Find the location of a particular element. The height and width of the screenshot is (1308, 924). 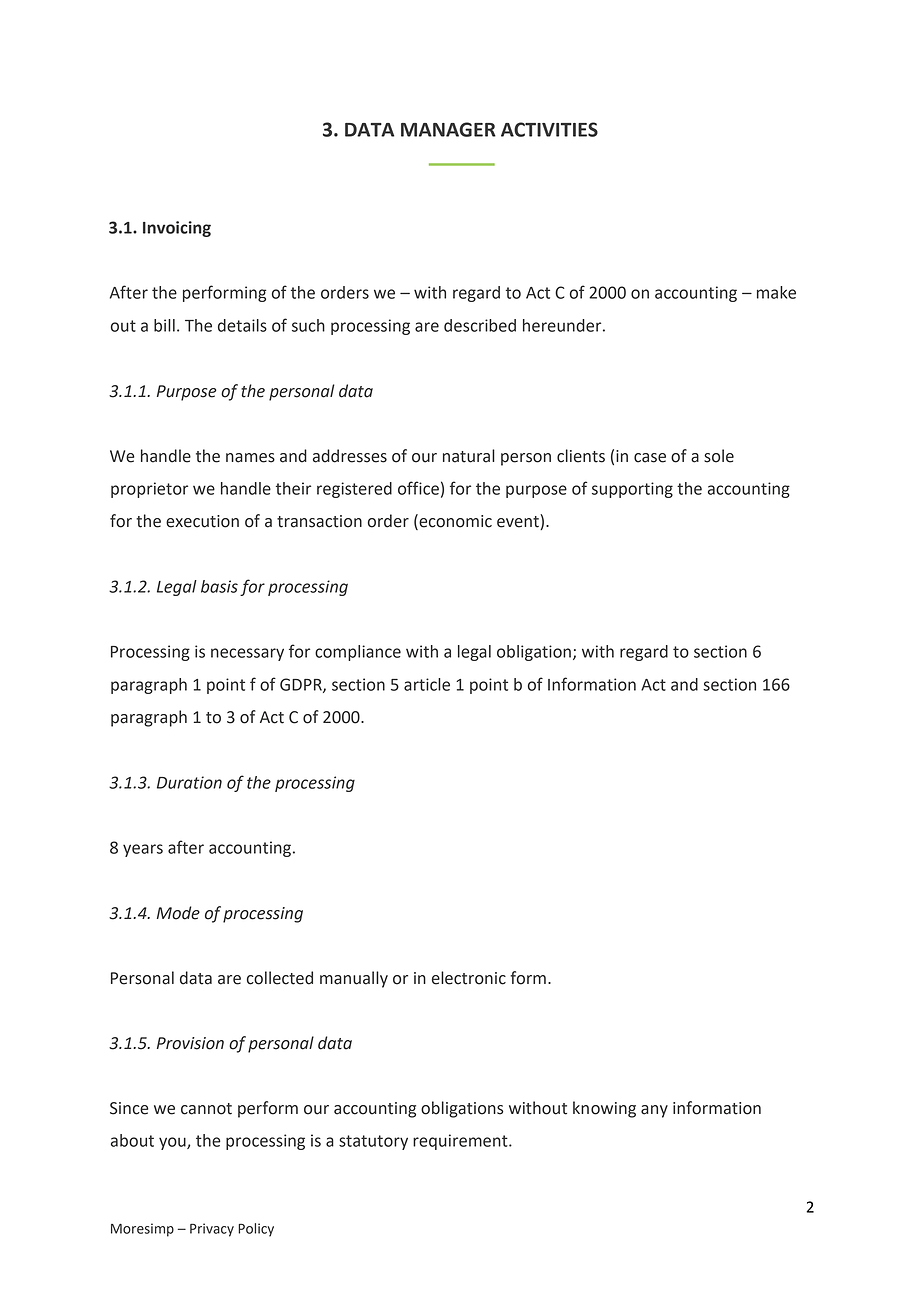

Privacy is located at coordinates (212, 1230).
